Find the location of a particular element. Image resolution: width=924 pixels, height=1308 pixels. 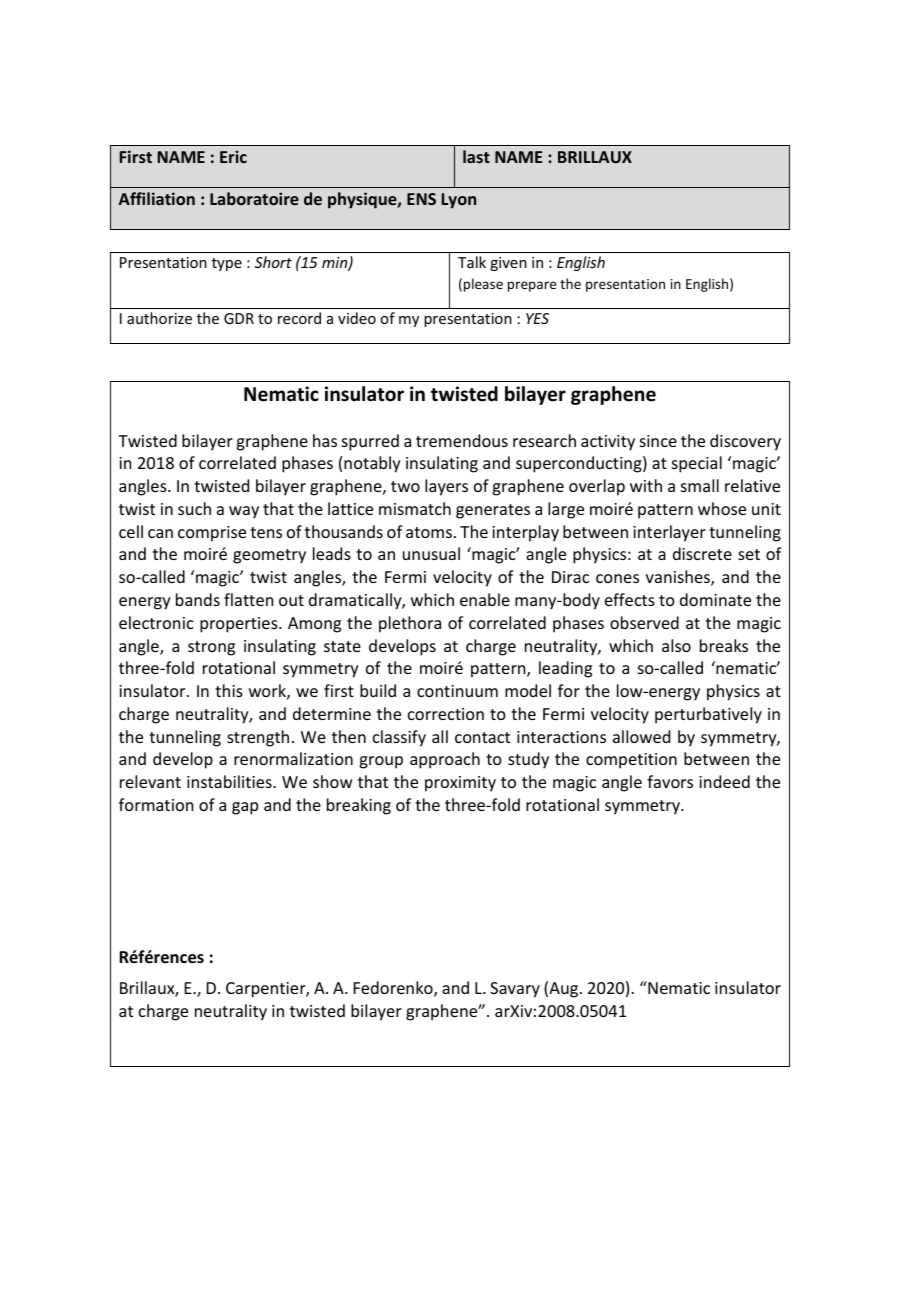

plethora is located at coordinates (410, 624).
